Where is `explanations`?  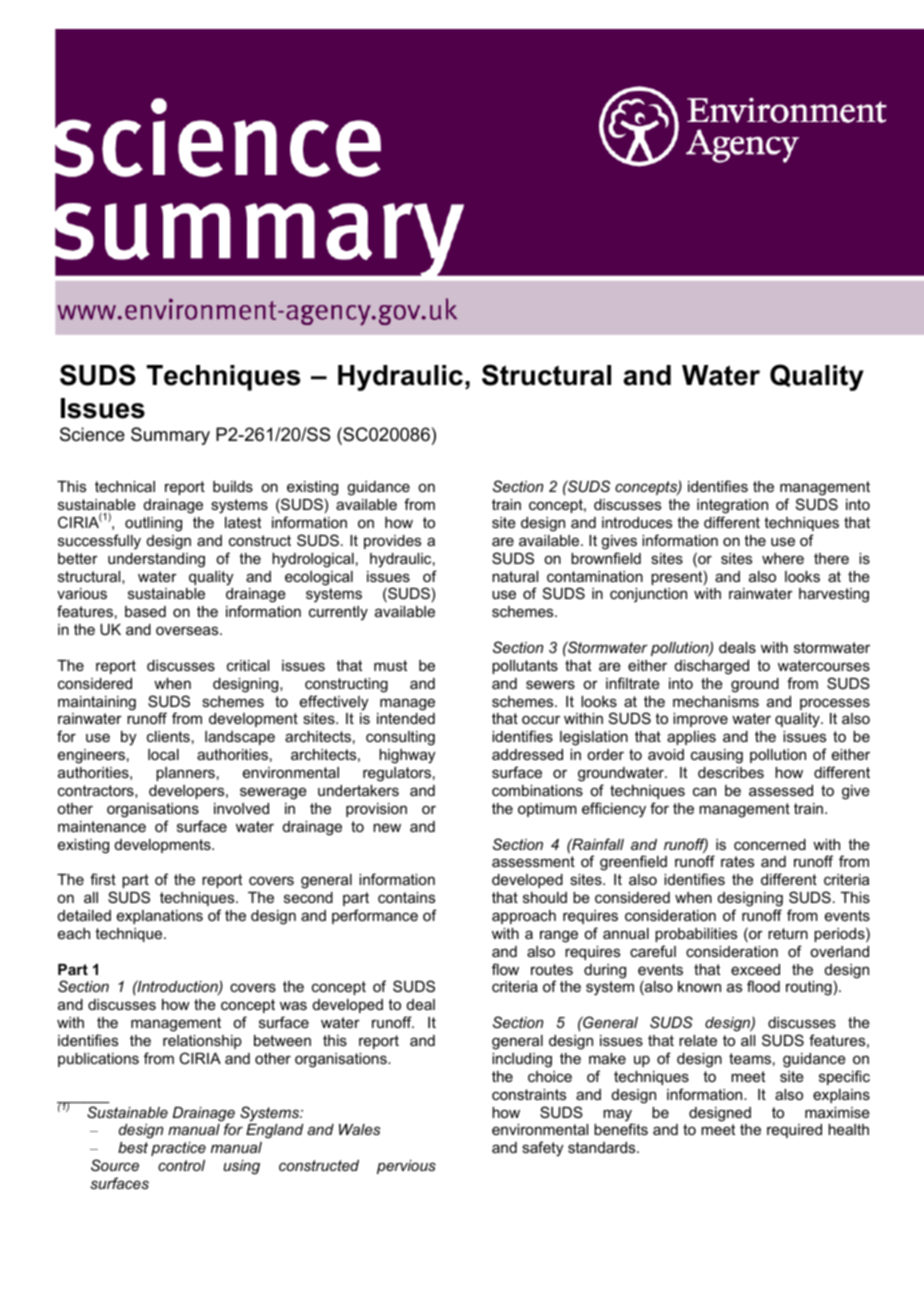 explanations is located at coordinates (160, 917).
